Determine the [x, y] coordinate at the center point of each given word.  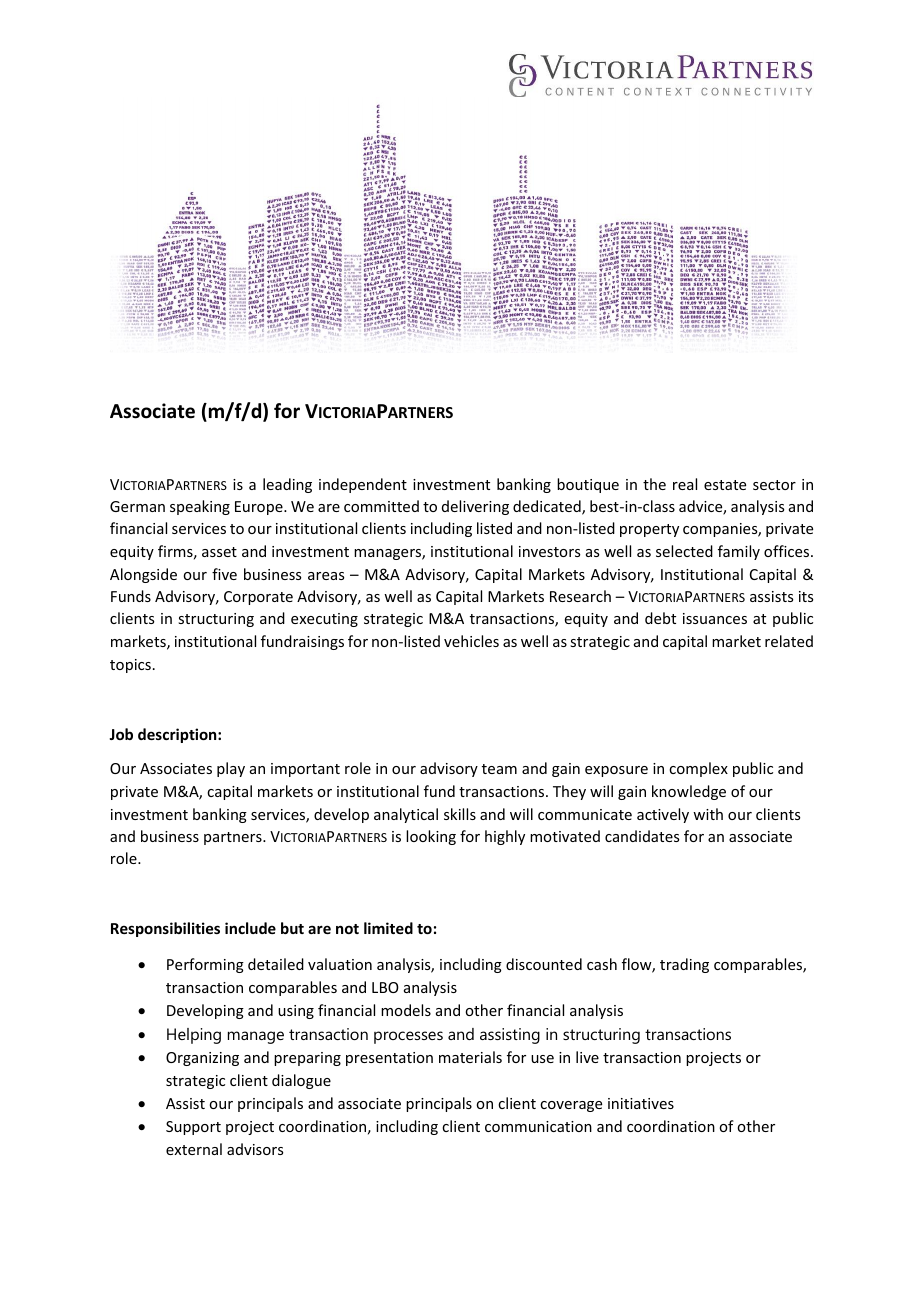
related [789, 641]
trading [684, 965]
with [708, 814]
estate [725, 485]
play [231, 769]
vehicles [471, 641]
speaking [200, 507]
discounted [544, 964]
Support [193, 1128]
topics [130, 666]
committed [381, 506]
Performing [205, 965]
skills [460, 814]
